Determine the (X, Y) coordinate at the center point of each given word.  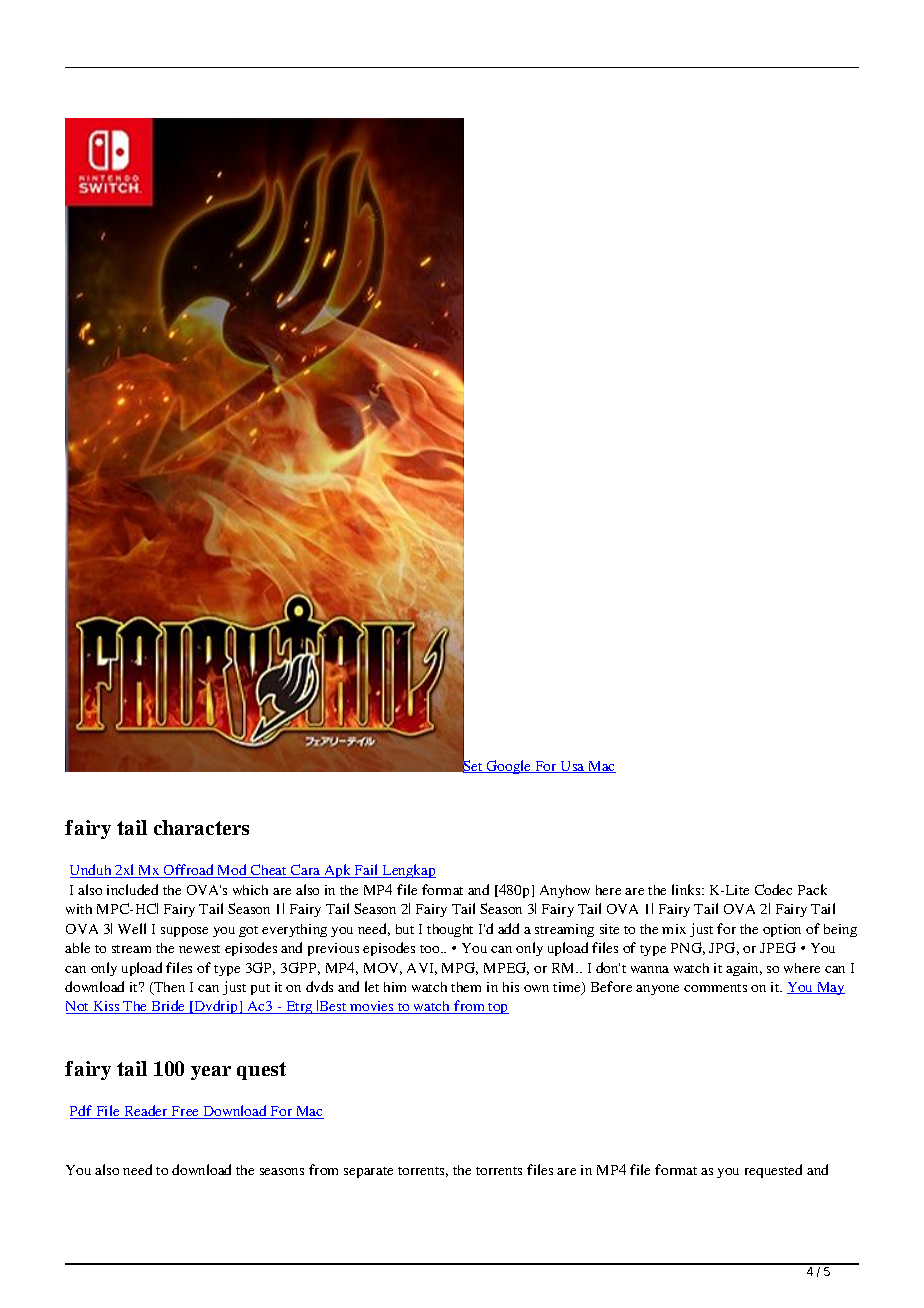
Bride (168, 1007)
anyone (657, 990)
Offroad (189, 871)
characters (201, 827)
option (782, 930)
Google (509, 767)
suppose (184, 932)
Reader (146, 1112)
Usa (573, 767)
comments (715, 988)
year (211, 1073)
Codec (773, 889)
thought (450, 930)
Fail (367, 871)
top (498, 1008)
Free (186, 1112)
